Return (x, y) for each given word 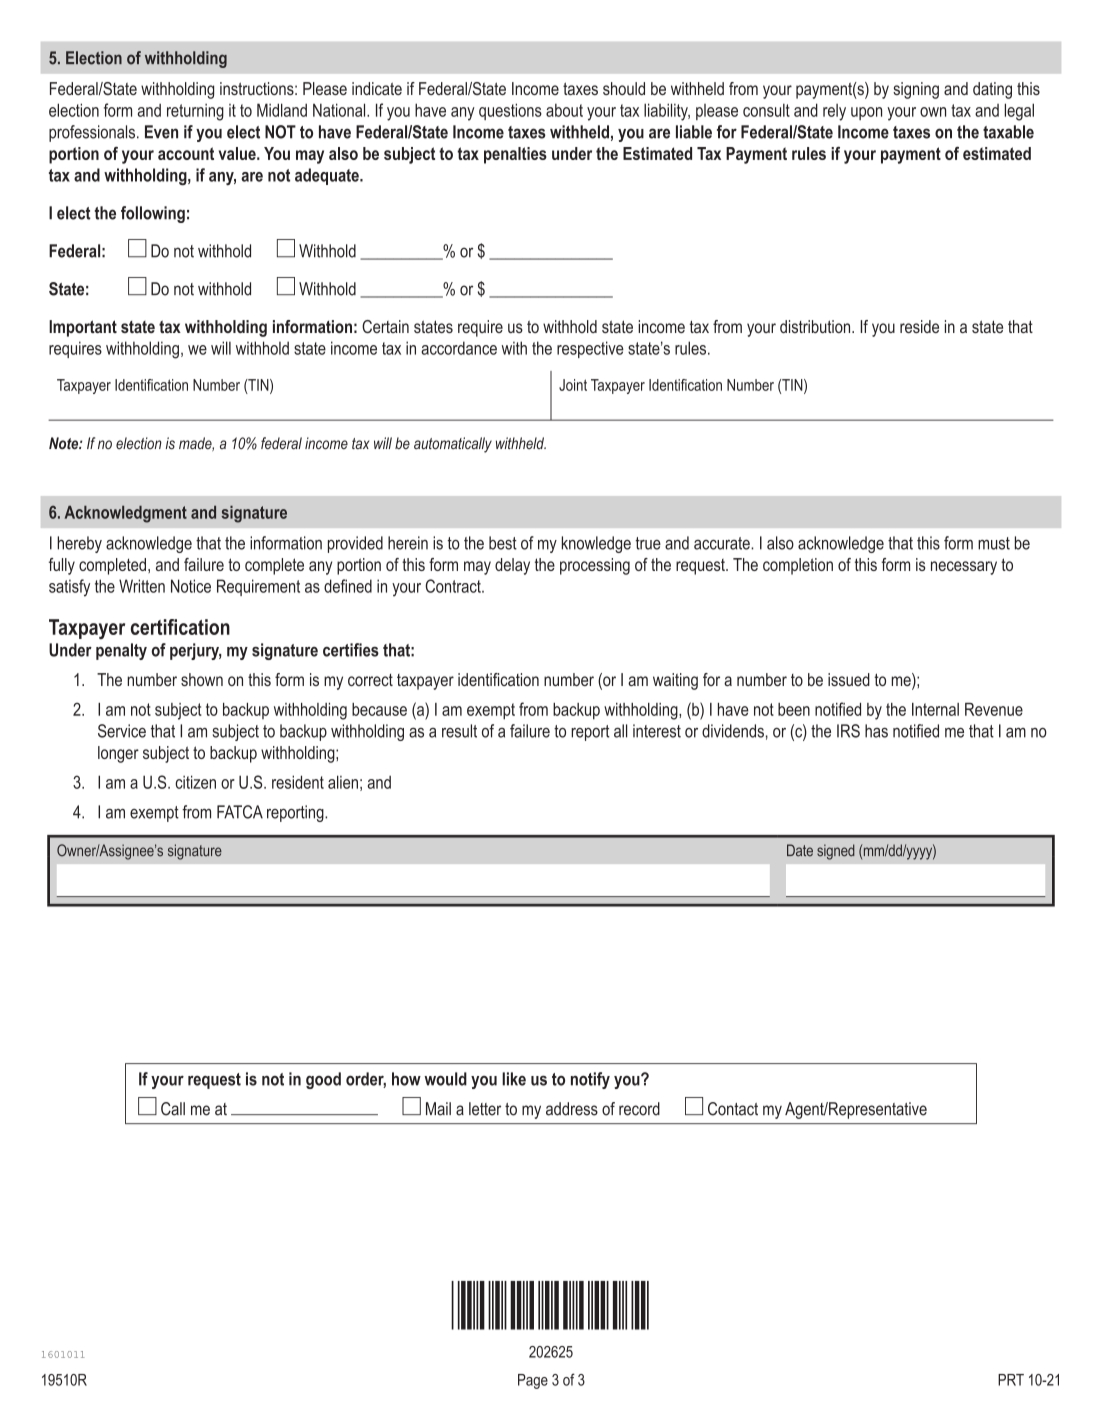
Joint (573, 385)
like (514, 1079)
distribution (816, 326)
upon (866, 113)
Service (122, 731)
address (572, 1109)
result (459, 731)
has (876, 731)
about (564, 110)
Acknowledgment (126, 514)
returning (195, 112)
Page (533, 1381)
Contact (733, 1109)
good (323, 1080)
